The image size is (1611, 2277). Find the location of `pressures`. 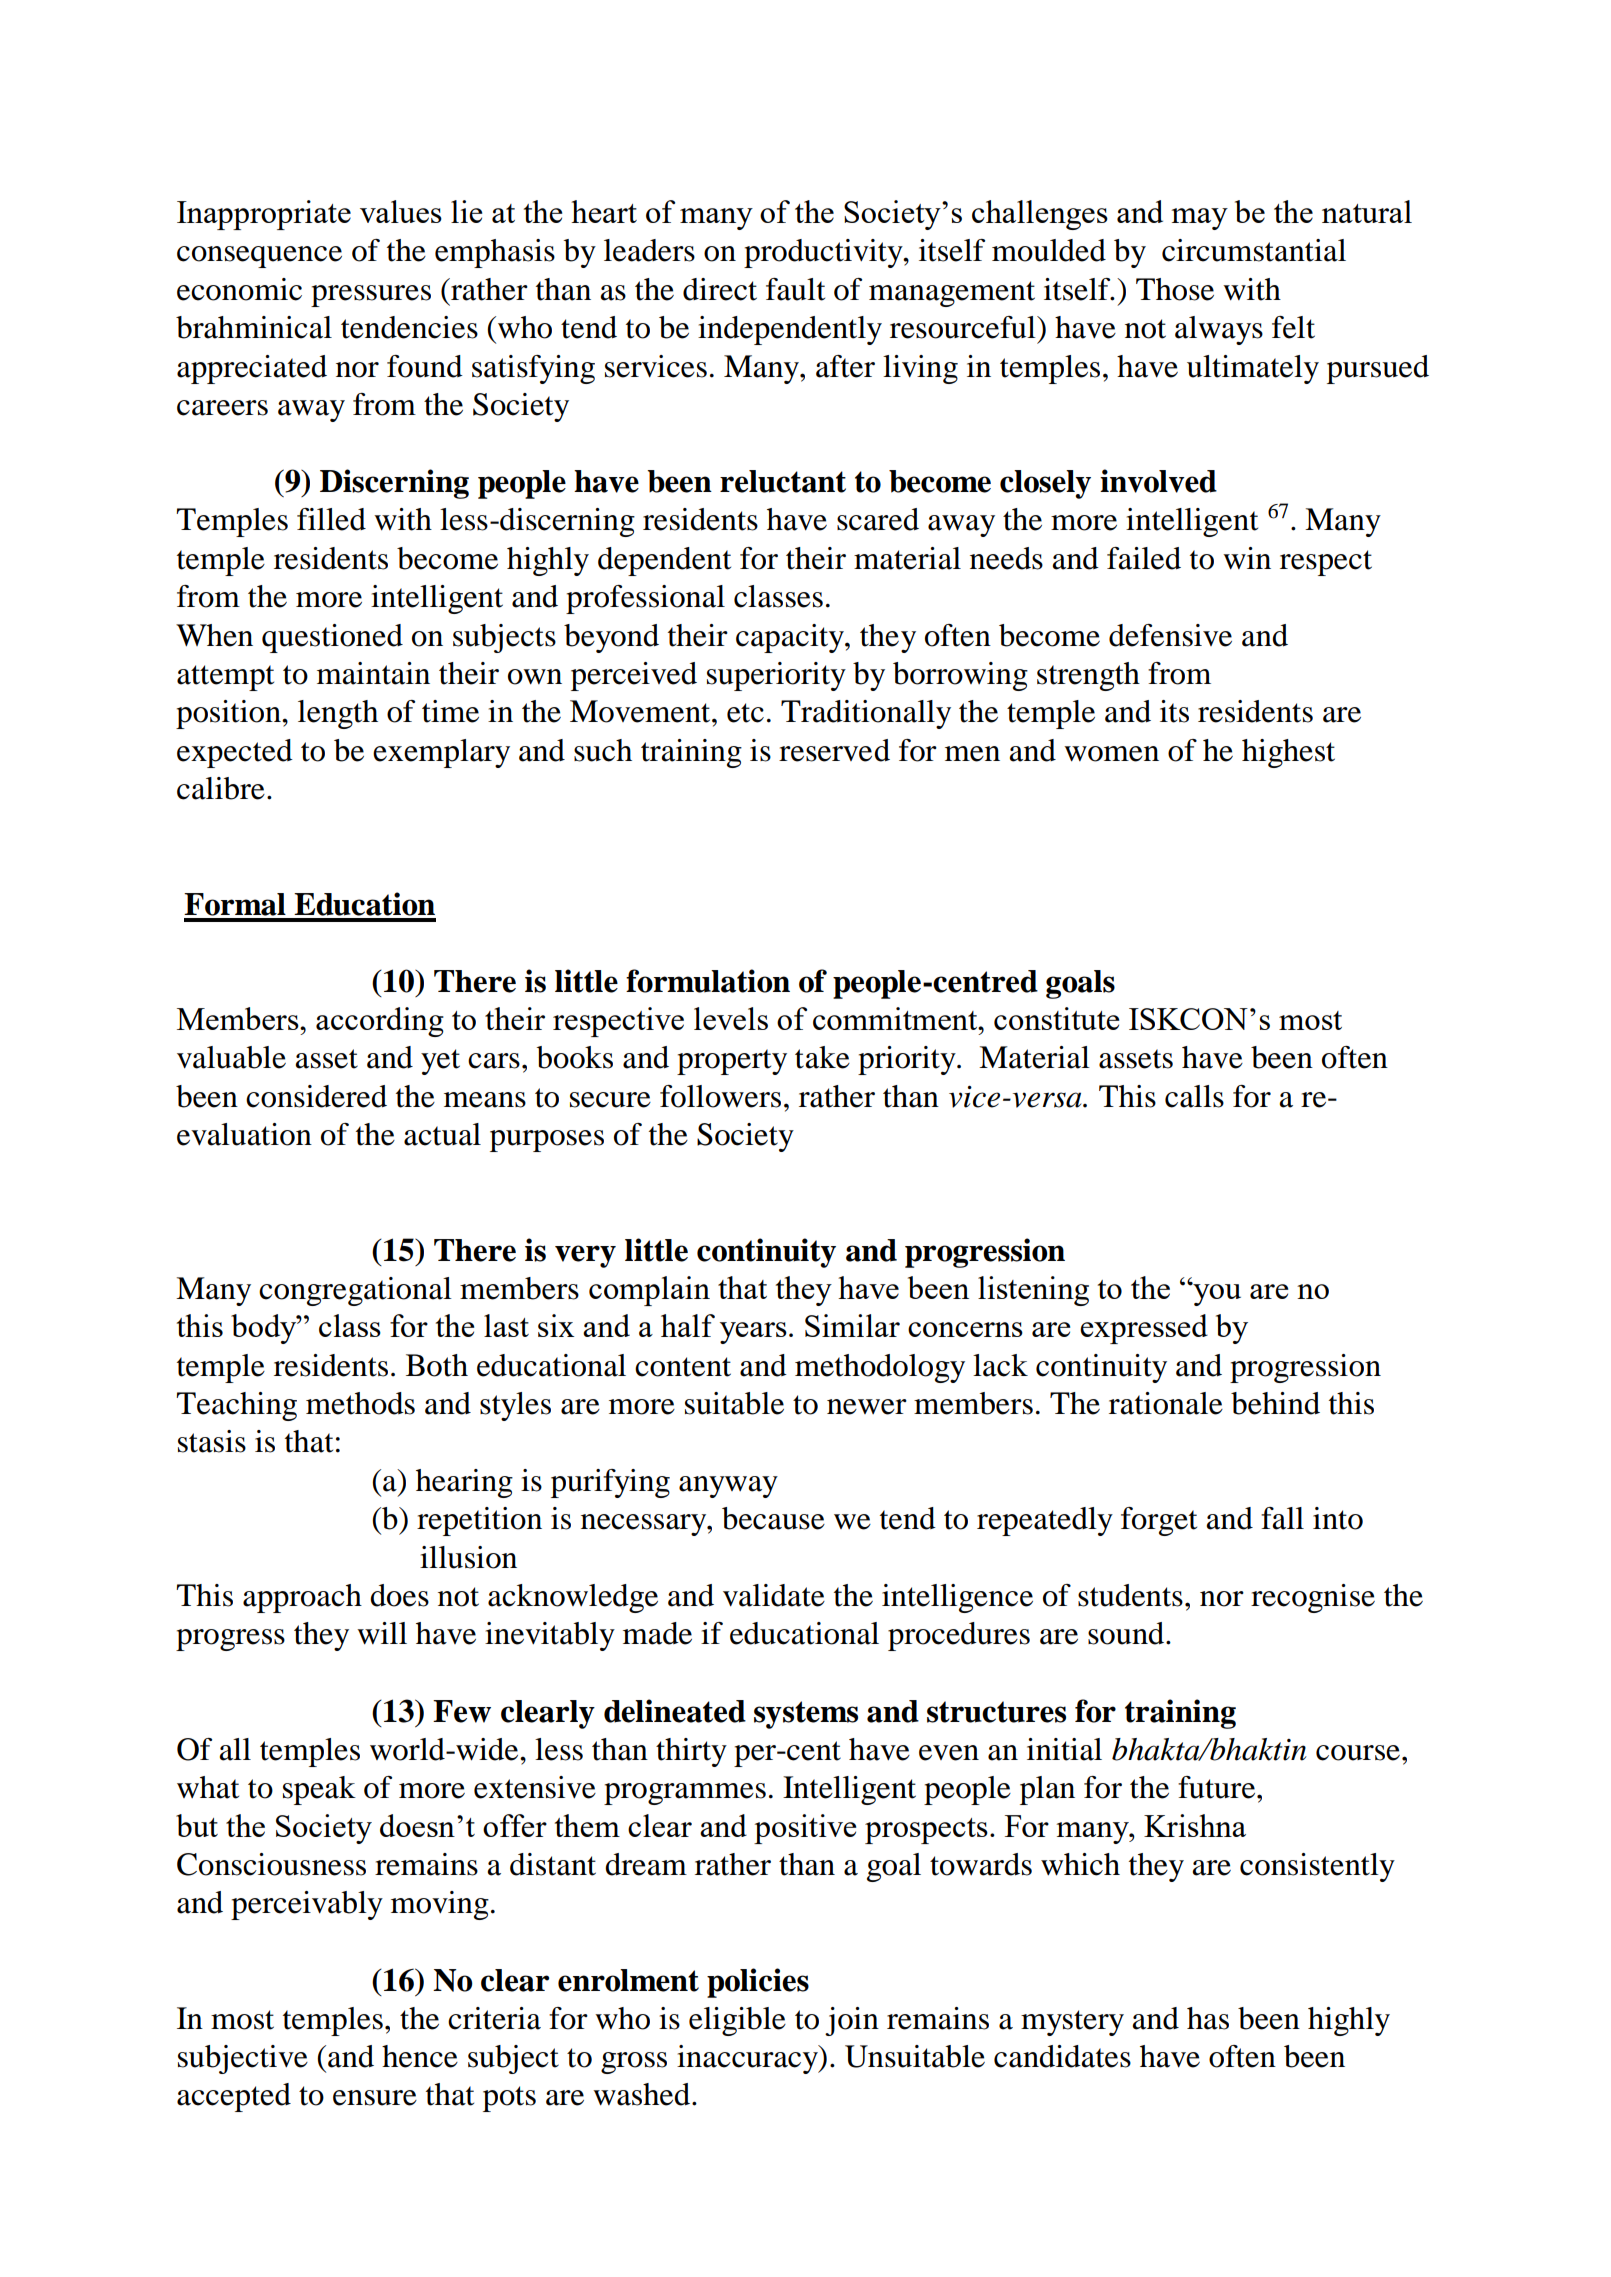

pressures is located at coordinates (371, 296).
